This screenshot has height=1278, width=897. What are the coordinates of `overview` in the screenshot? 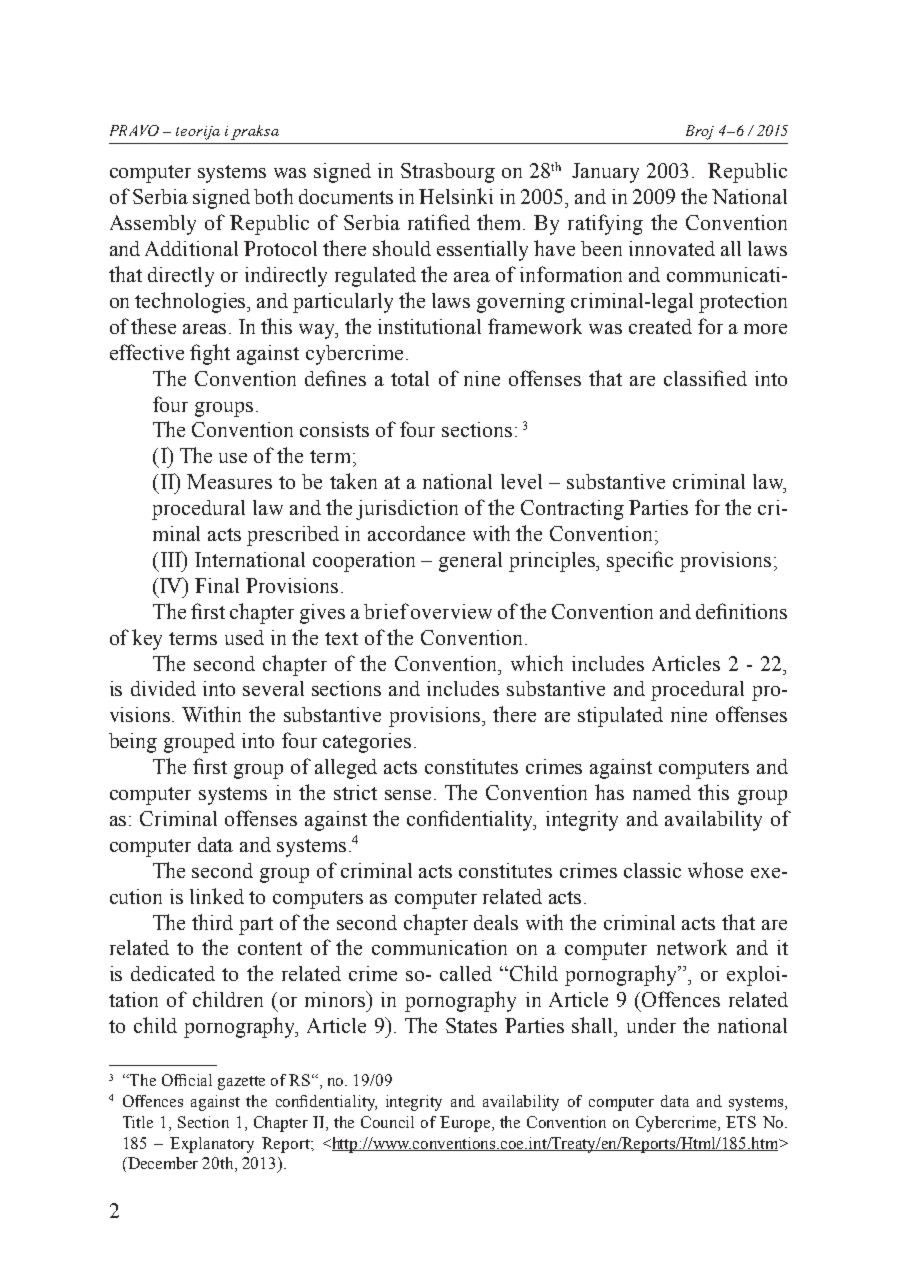 It's located at (451, 611).
